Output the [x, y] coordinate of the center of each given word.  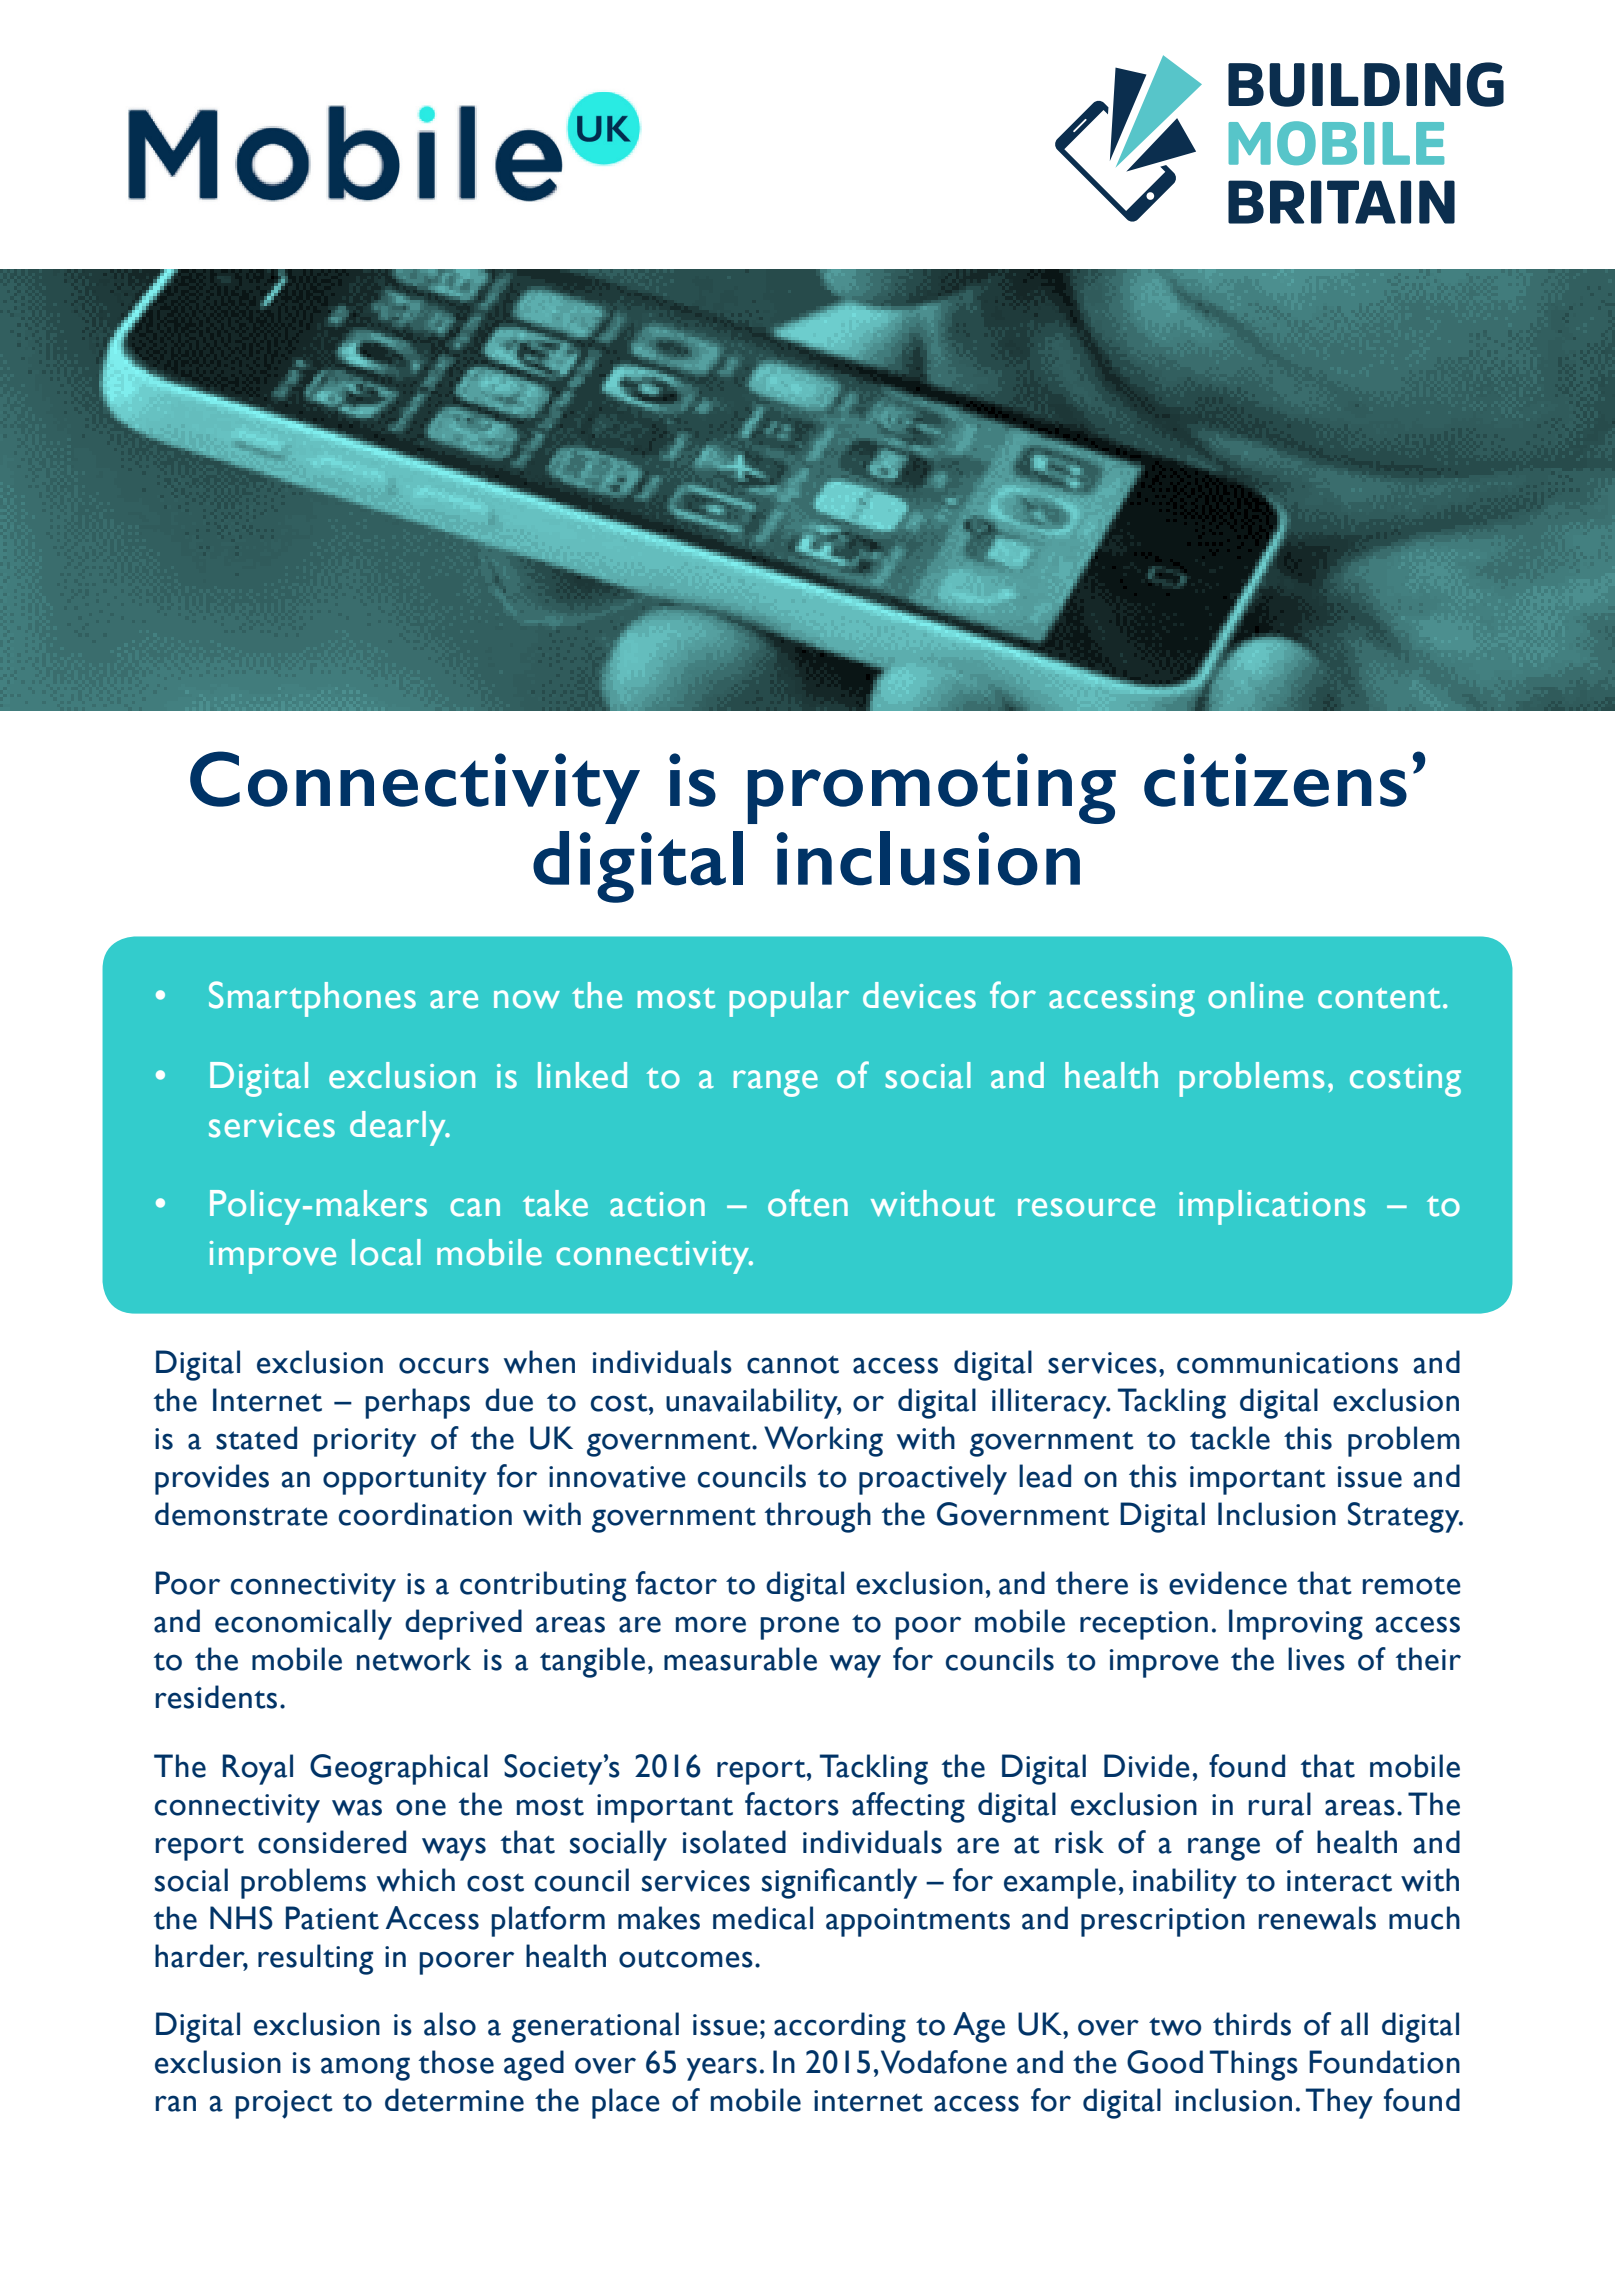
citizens [1275, 780]
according [840, 2027]
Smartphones [312, 999]
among [365, 2069]
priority [365, 1442]
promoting [932, 788]
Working [823, 1441]
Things [1254, 2065]
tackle [1230, 1438]
